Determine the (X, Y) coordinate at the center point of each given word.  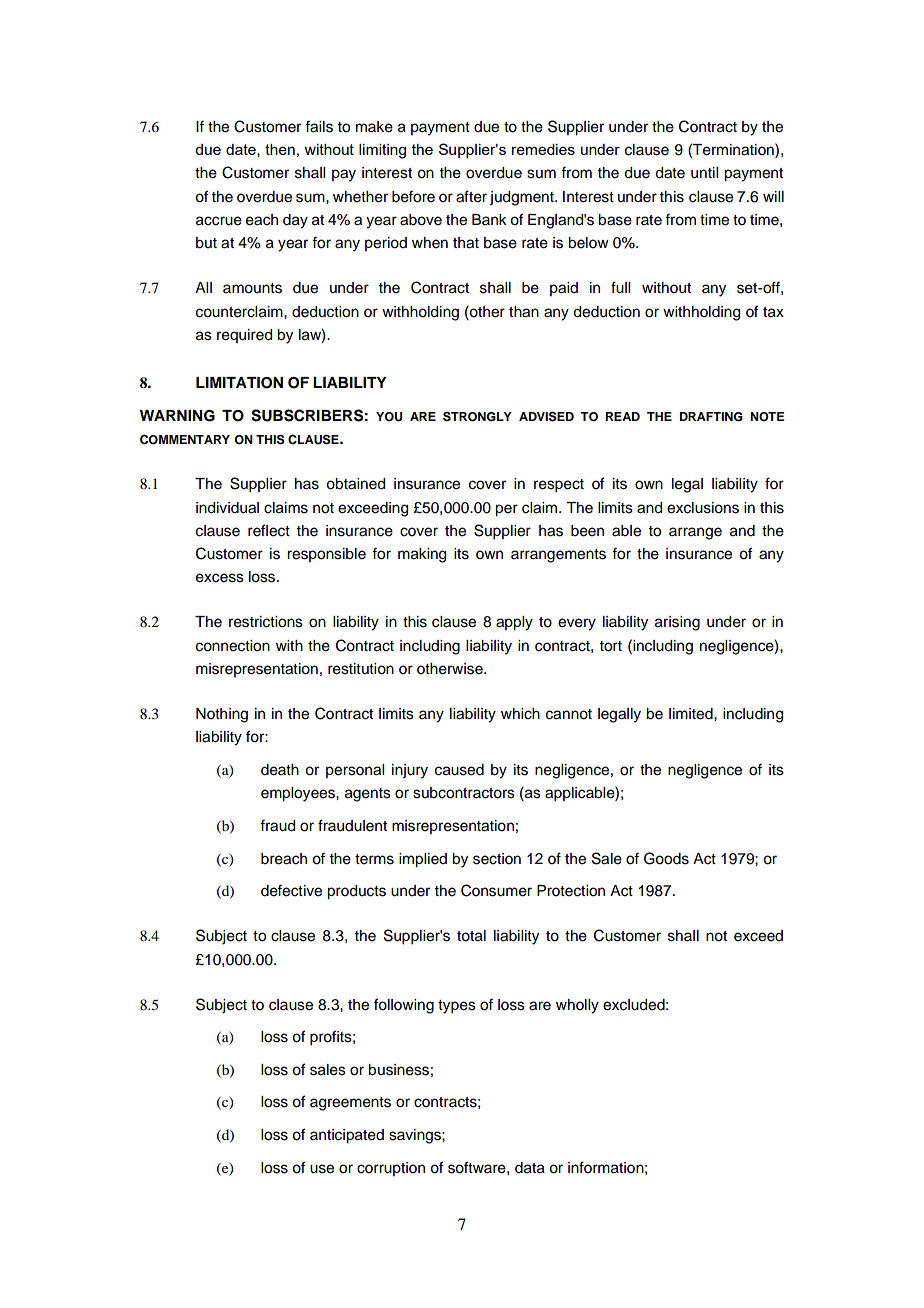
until (704, 173)
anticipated (347, 1136)
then (280, 149)
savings (416, 1136)
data (530, 1168)
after (471, 196)
